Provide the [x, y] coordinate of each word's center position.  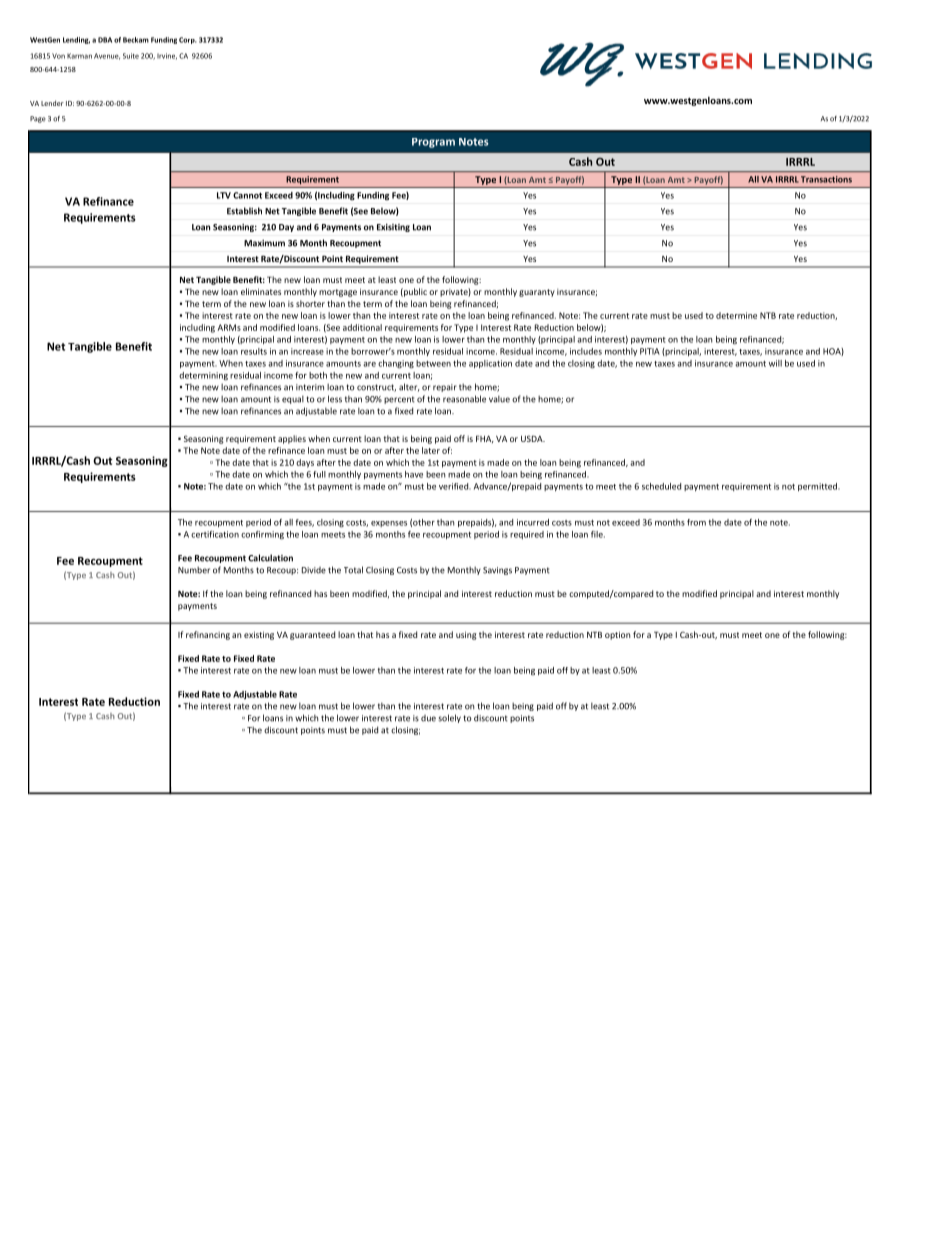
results [254, 351]
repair [445, 388]
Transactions [826, 179]
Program [433, 143]
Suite [131, 56]
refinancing [208, 635]
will [775, 363]
